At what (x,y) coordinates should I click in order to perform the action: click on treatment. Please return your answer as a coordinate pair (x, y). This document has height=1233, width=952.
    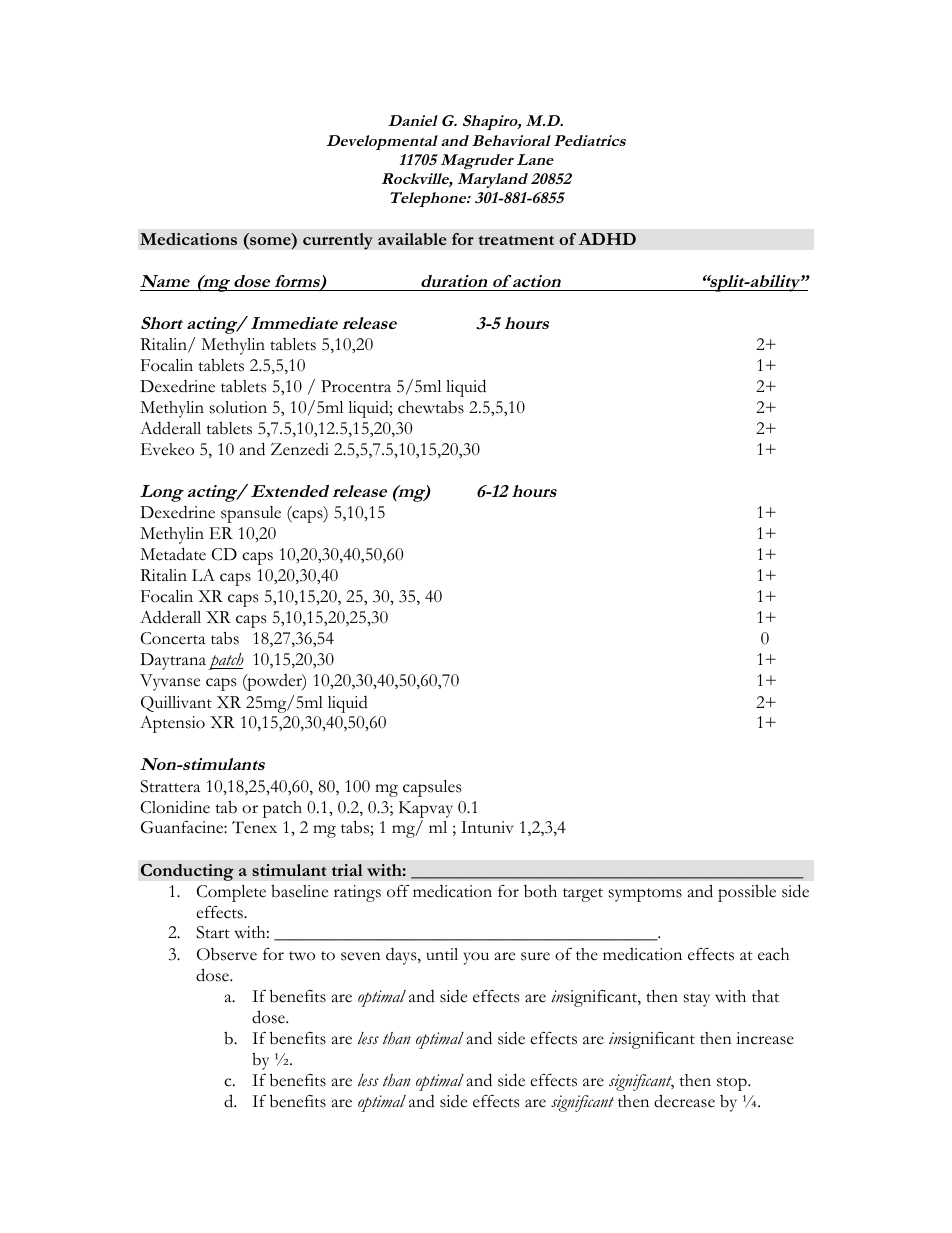
    Looking at the image, I should click on (516, 240).
